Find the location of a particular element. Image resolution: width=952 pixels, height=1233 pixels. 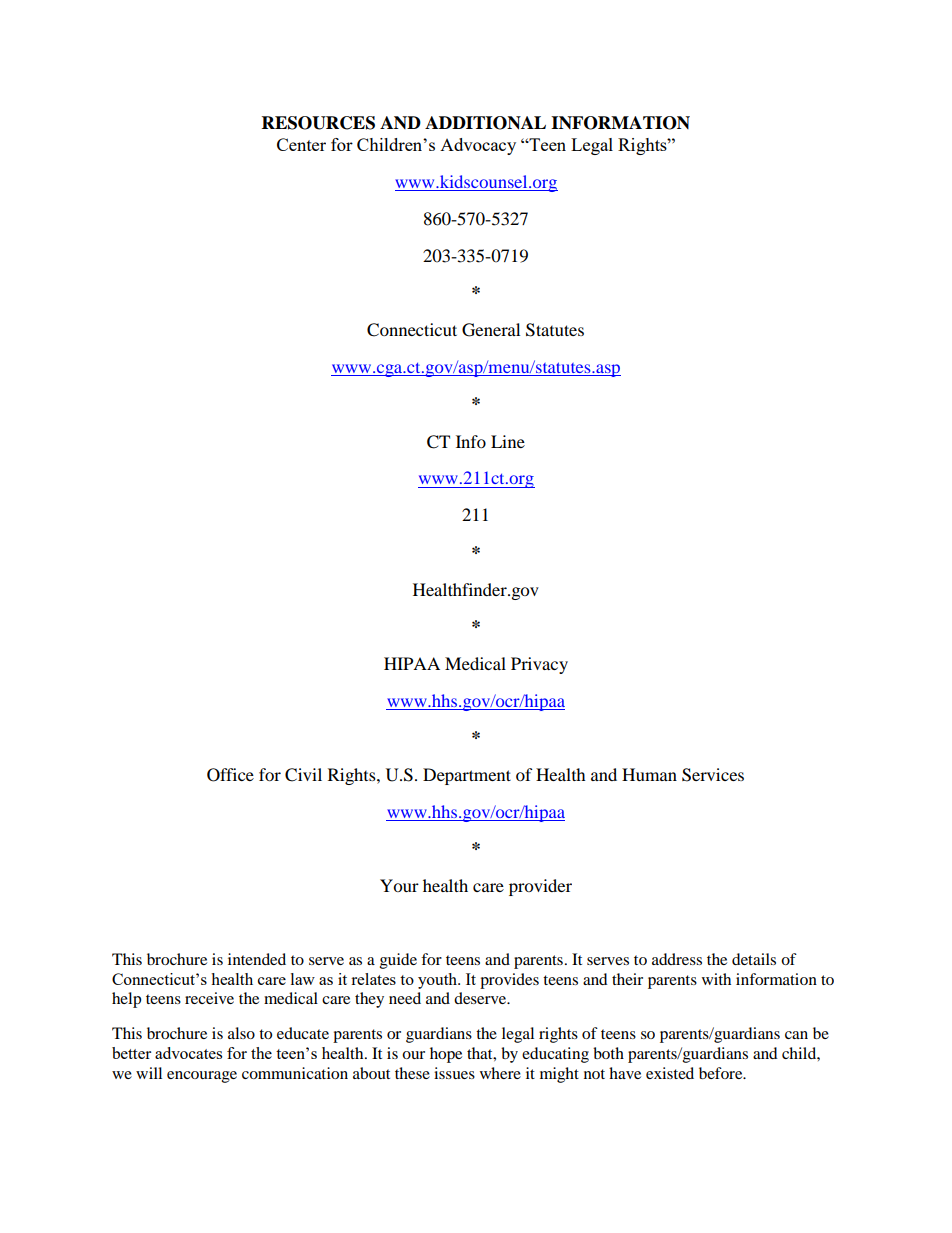

Privacy is located at coordinates (539, 665).
